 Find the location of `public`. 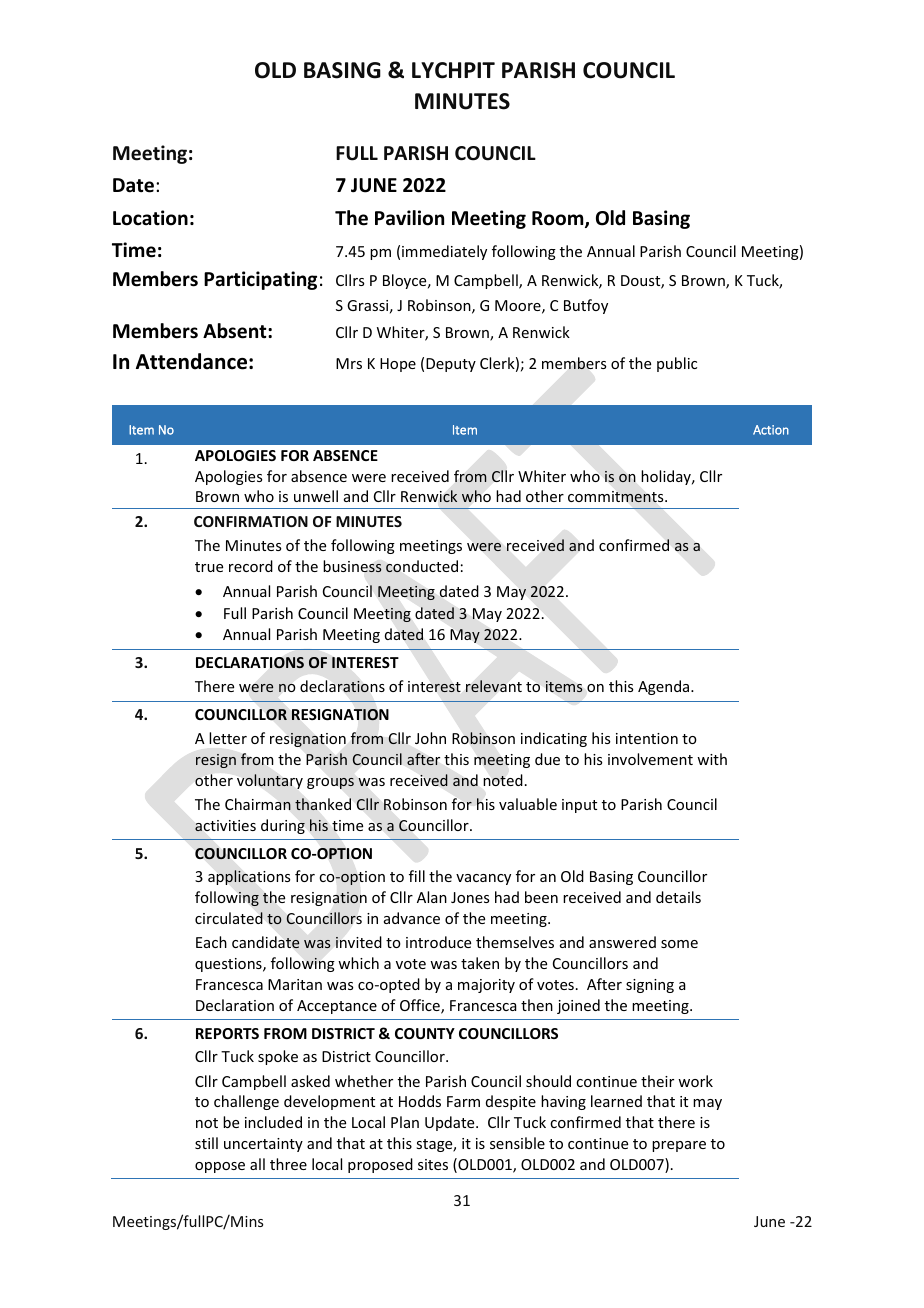

public is located at coordinates (677, 364).
